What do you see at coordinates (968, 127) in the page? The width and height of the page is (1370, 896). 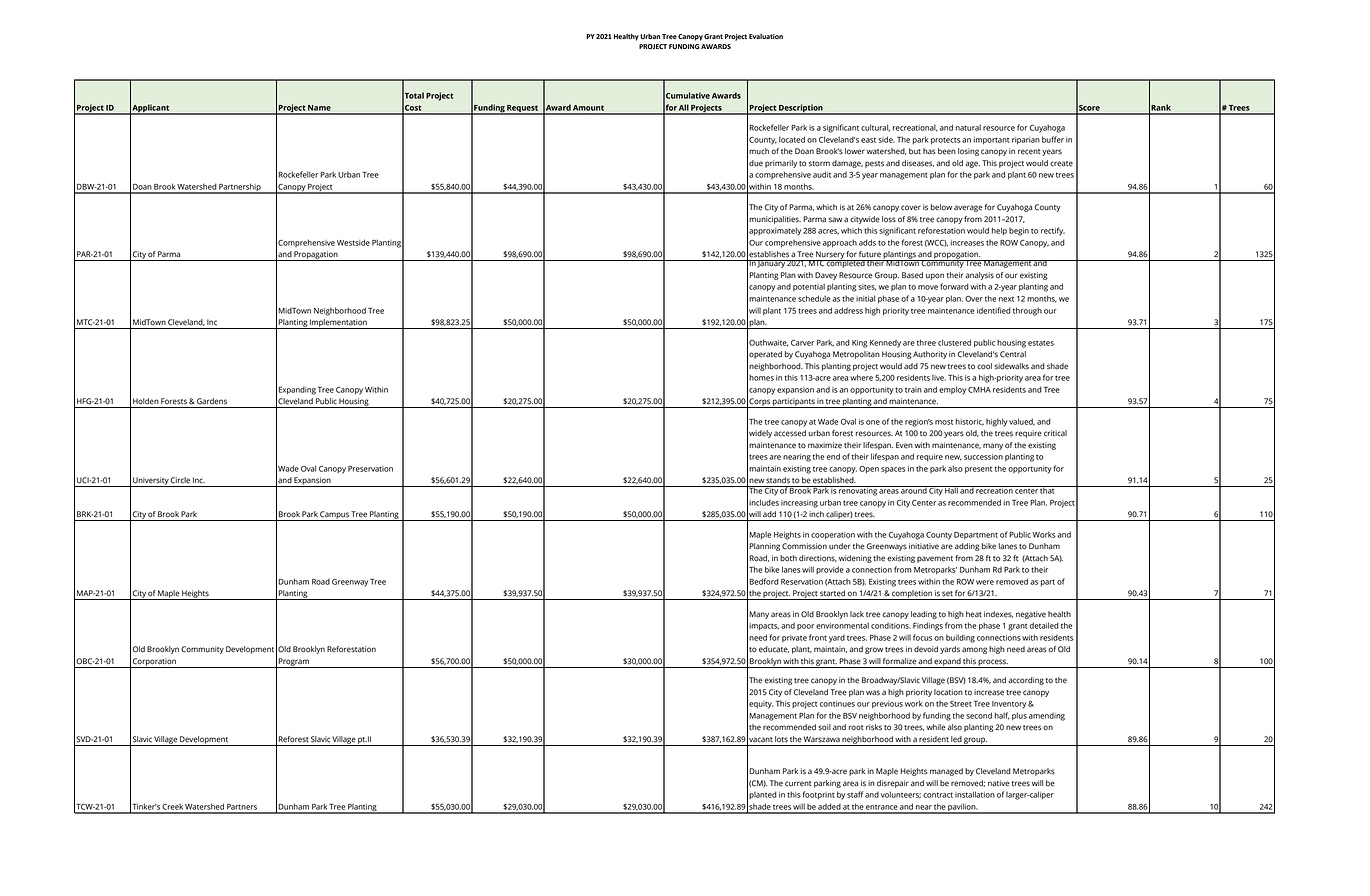 I see `natural` at bounding box center [968, 127].
